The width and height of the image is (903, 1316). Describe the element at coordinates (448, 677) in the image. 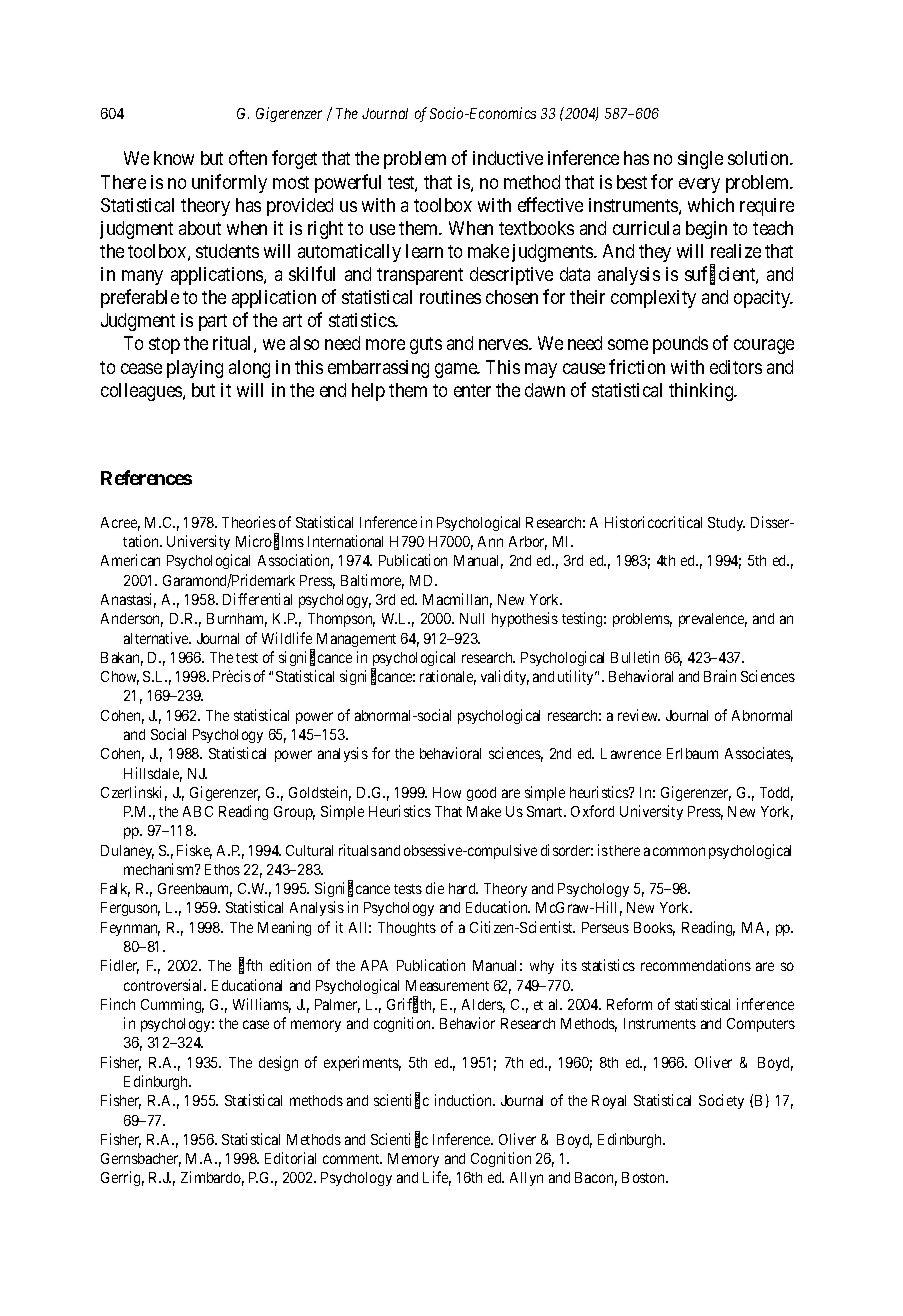

I see `rationale` at that location.
